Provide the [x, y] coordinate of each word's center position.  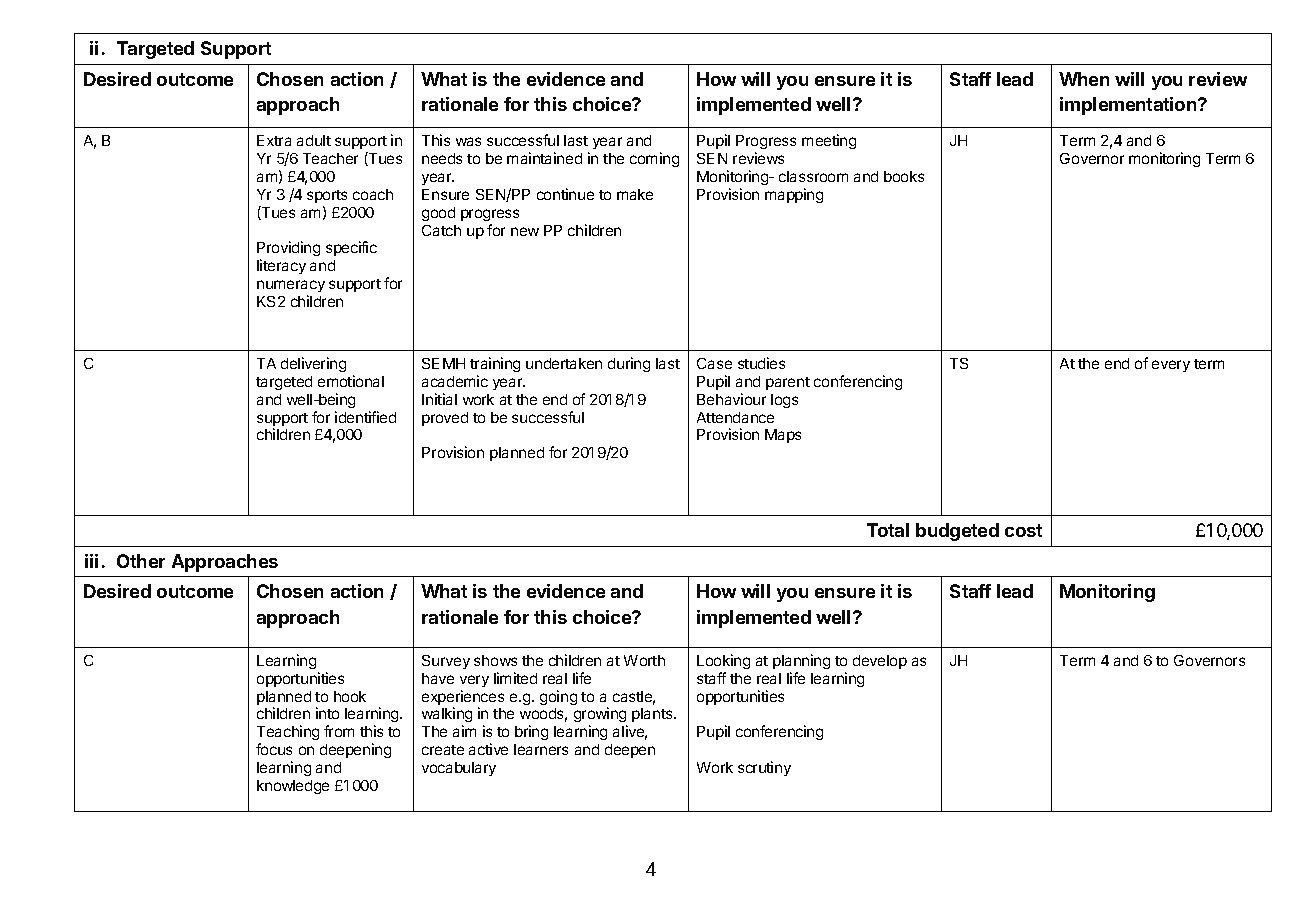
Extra [274, 140]
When [1084, 79]
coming [654, 159]
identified [365, 417]
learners [541, 749]
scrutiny [764, 768]
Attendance [735, 417]
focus [274, 749]
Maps [783, 436]
